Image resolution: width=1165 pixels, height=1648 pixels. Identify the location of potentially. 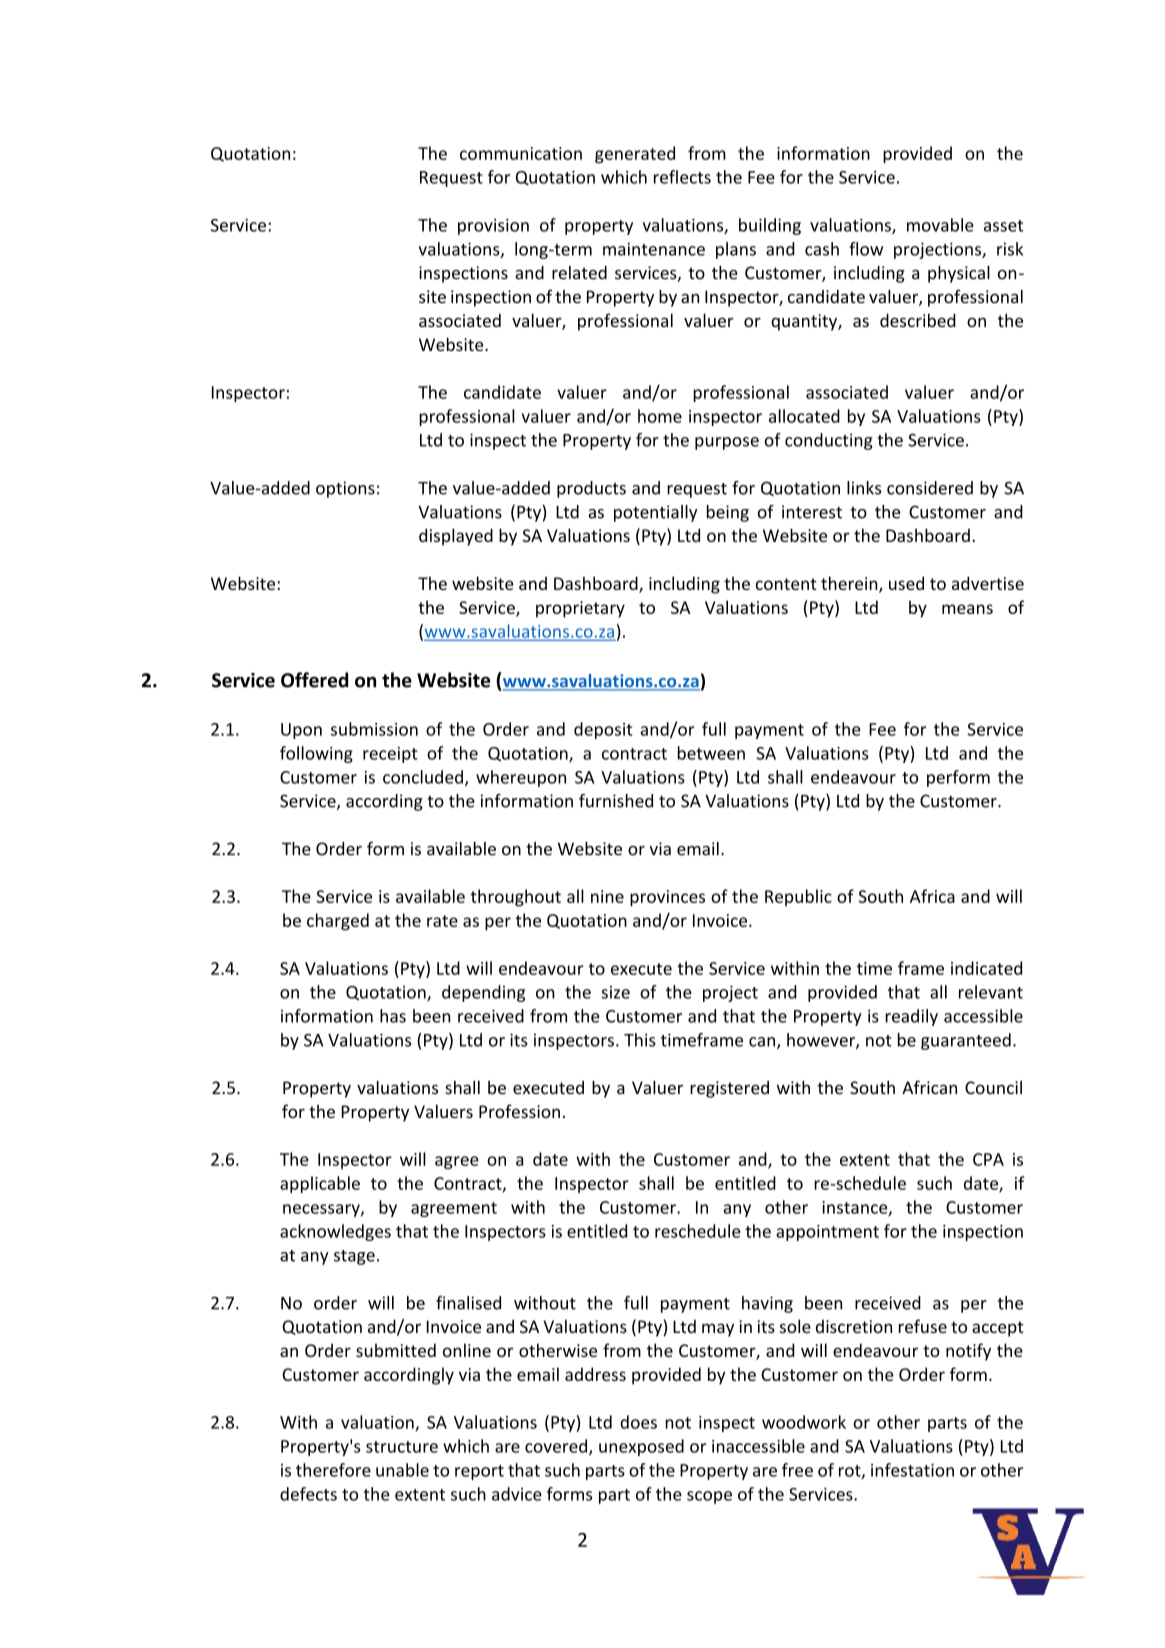
(655, 513).
